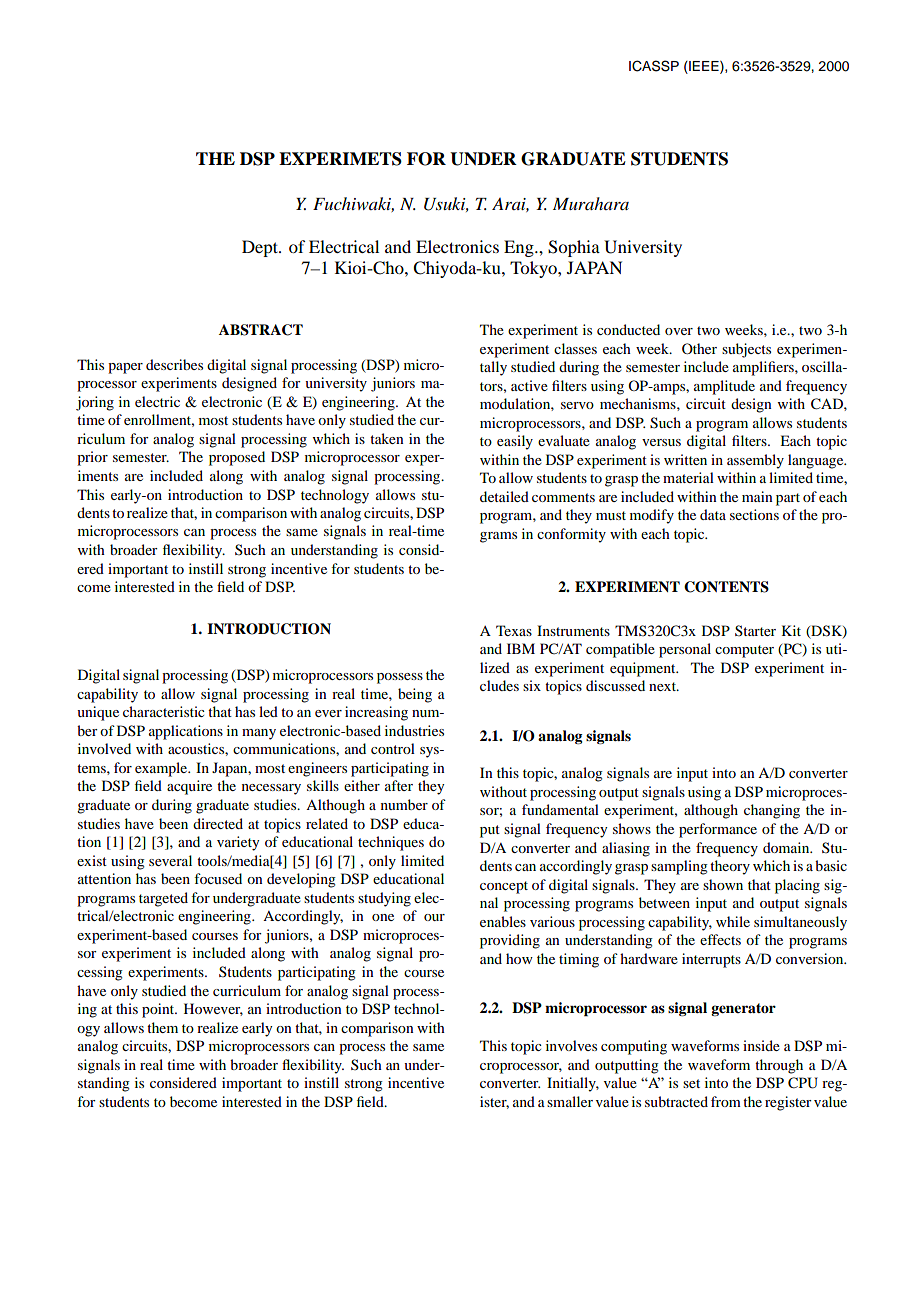 This screenshot has width=924, height=1308. I want to click on Dept, so click(261, 248).
